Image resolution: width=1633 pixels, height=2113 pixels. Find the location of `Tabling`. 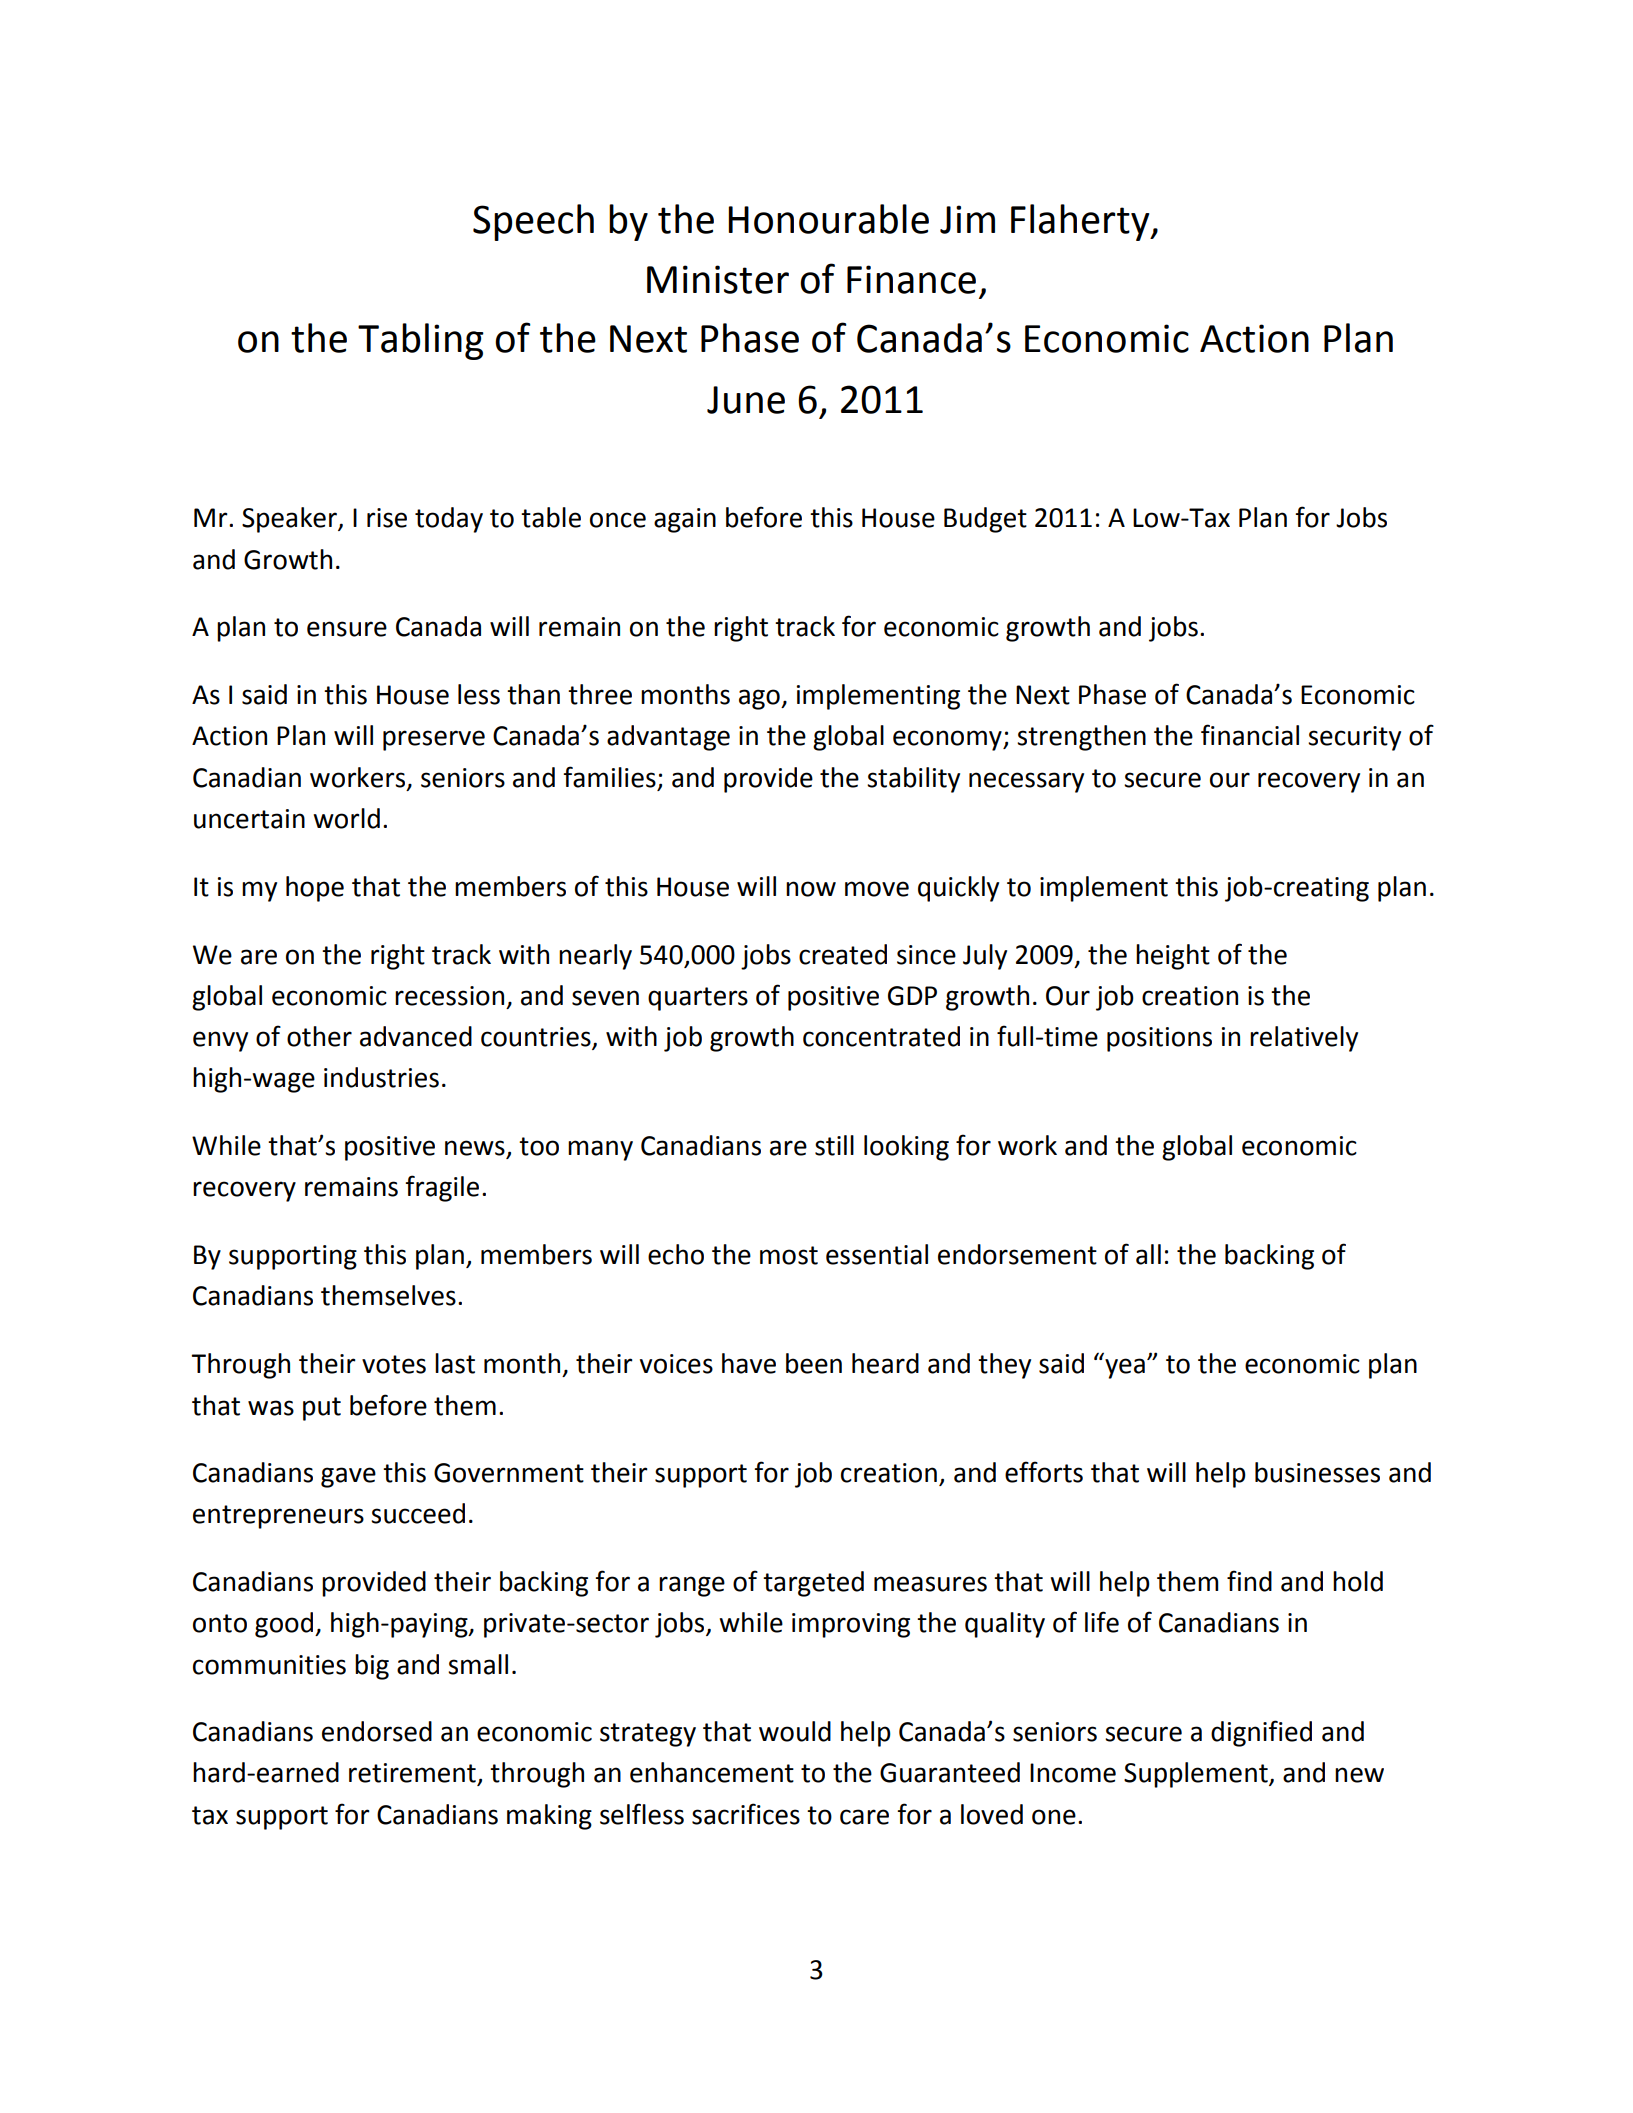

Tabling is located at coordinates (421, 341).
